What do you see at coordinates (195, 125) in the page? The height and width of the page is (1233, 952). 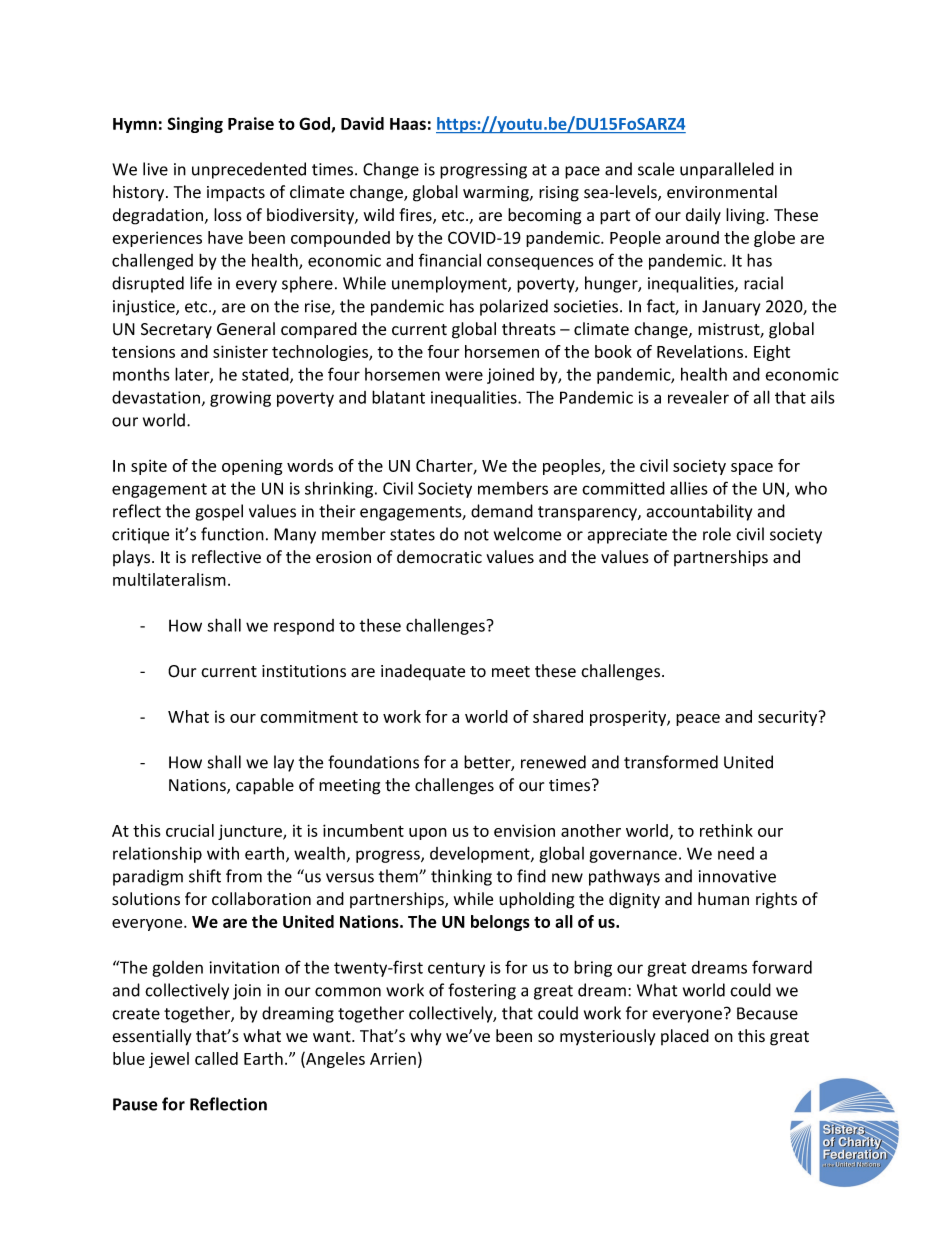 I see `Singing` at bounding box center [195, 125].
